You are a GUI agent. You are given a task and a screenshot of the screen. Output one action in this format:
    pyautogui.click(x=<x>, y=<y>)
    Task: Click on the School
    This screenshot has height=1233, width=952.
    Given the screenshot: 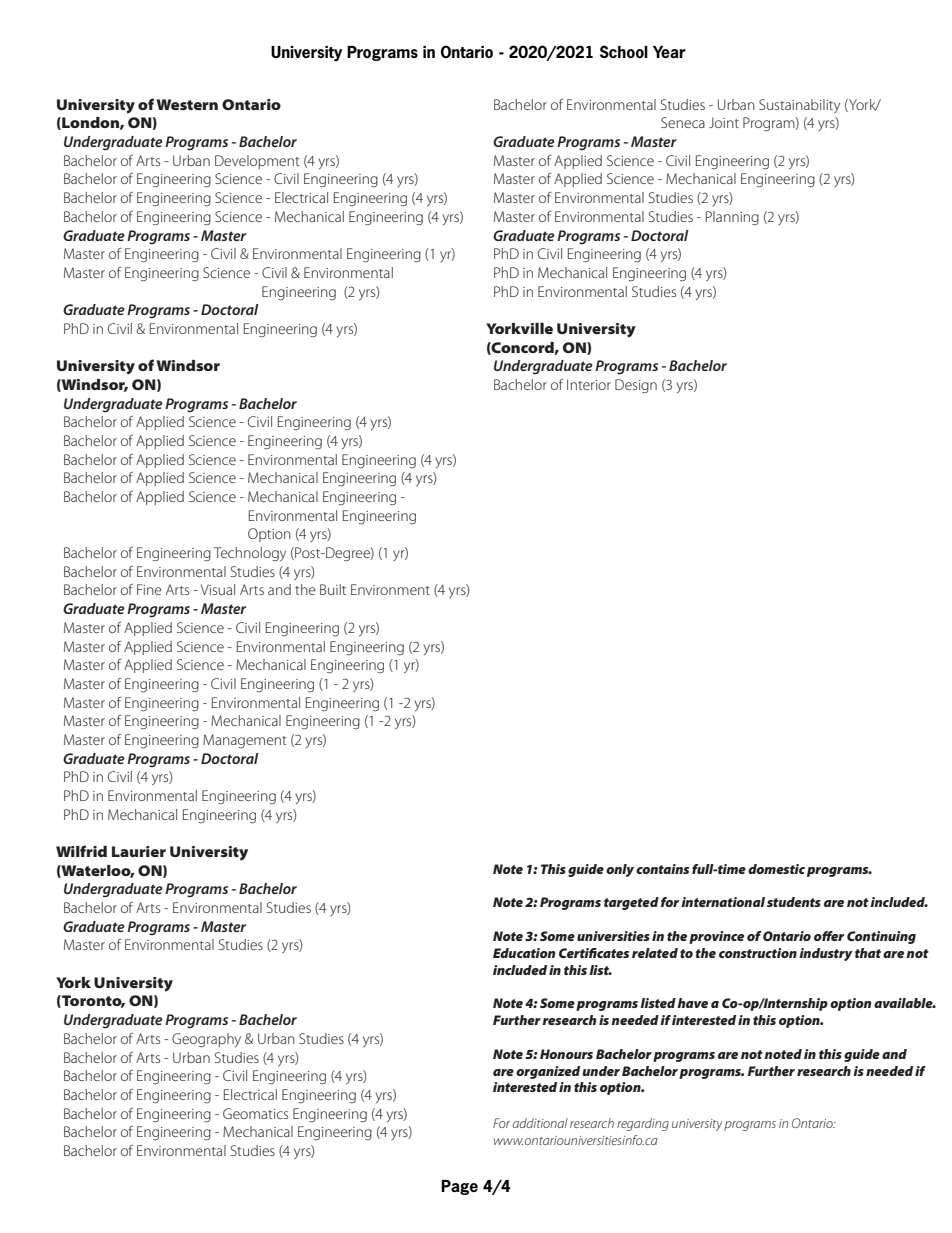 What is the action you would take?
    pyautogui.click(x=624, y=51)
